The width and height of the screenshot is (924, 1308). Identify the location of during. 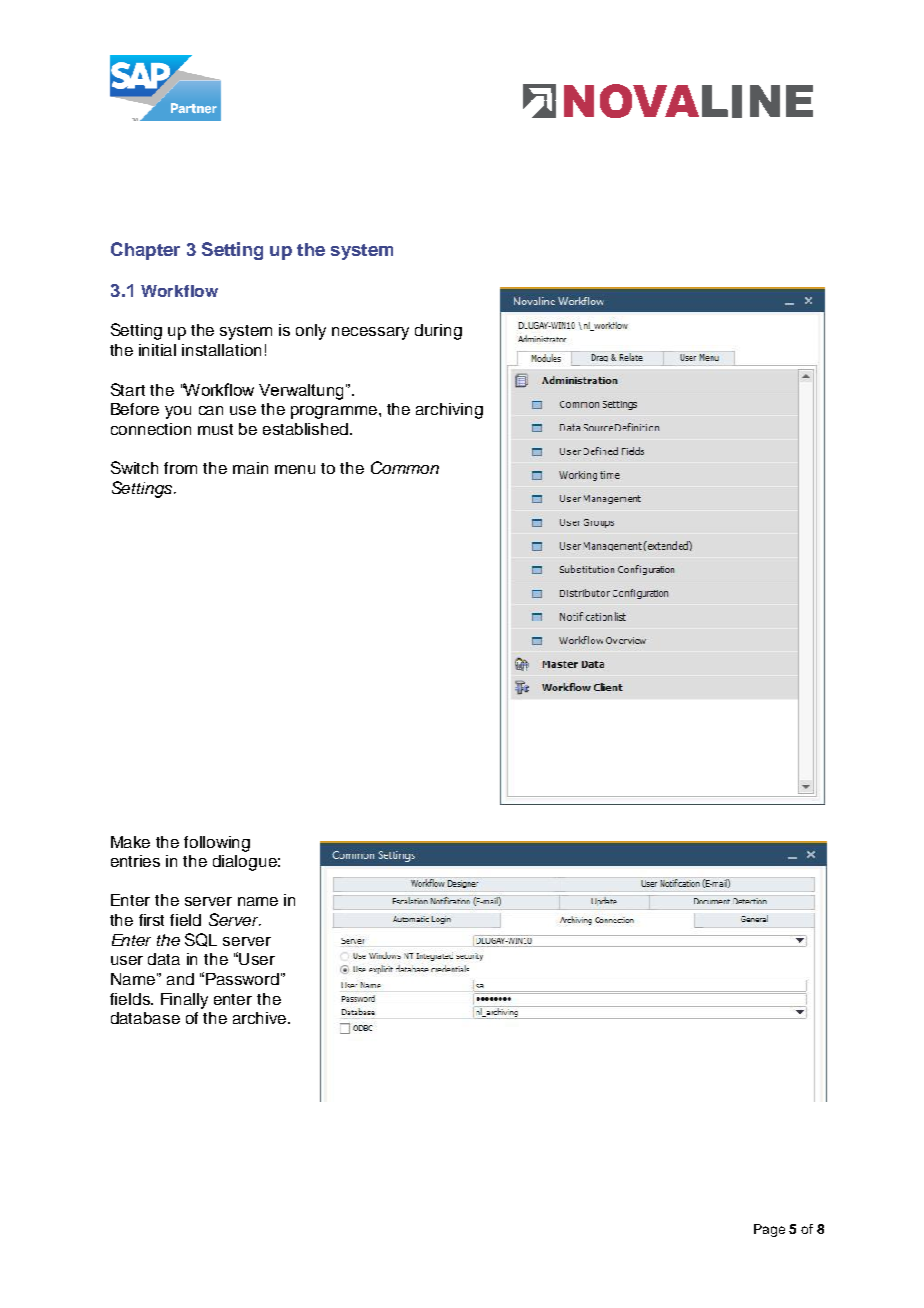
(438, 332).
